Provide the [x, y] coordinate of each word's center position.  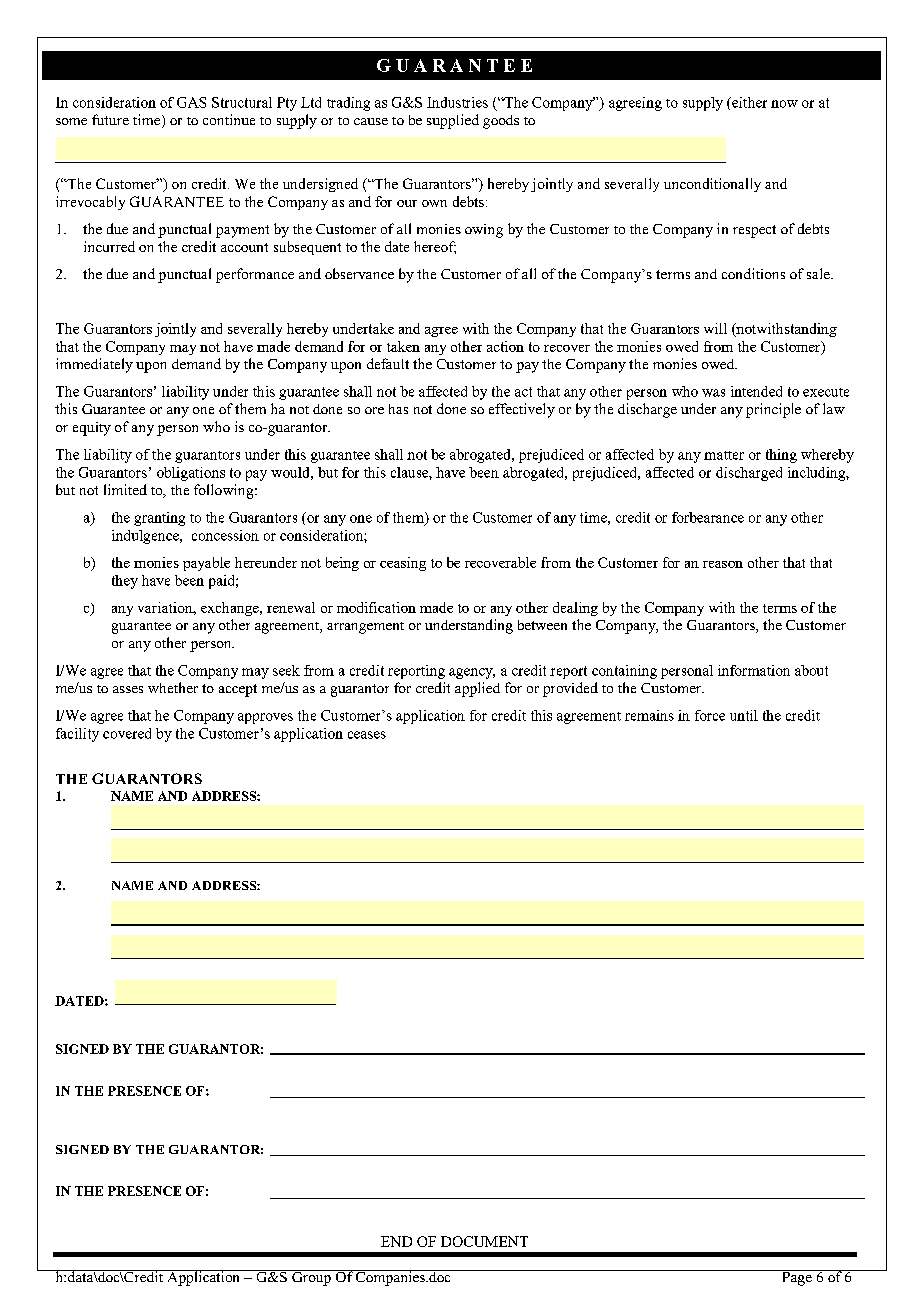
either [748, 102]
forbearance [708, 517]
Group [311, 1278]
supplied [453, 121]
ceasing [403, 564]
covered [127, 733]
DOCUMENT [484, 1241]
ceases [367, 735]
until [744, 715]
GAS [191, 102]
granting [159, 519]
